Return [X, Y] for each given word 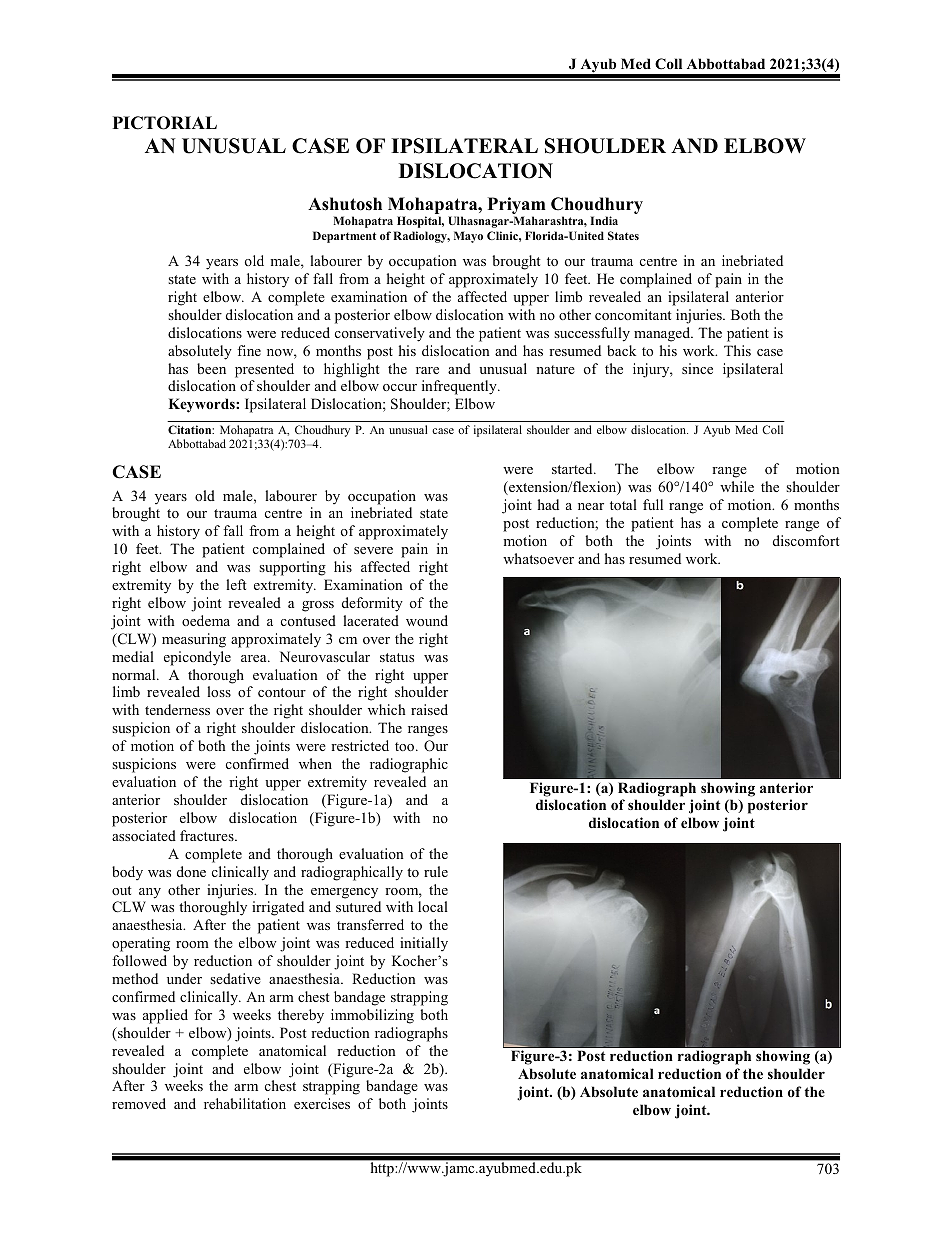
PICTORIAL [165, 123]
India [604, 220]
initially [424, 944]
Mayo [468, 237]
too [406, 746]
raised [429, 709]
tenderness [177, 709]
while [737, 486]
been [211, 368]
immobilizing [372, 1016]
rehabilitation [245, 1103]
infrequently [460, 387]
